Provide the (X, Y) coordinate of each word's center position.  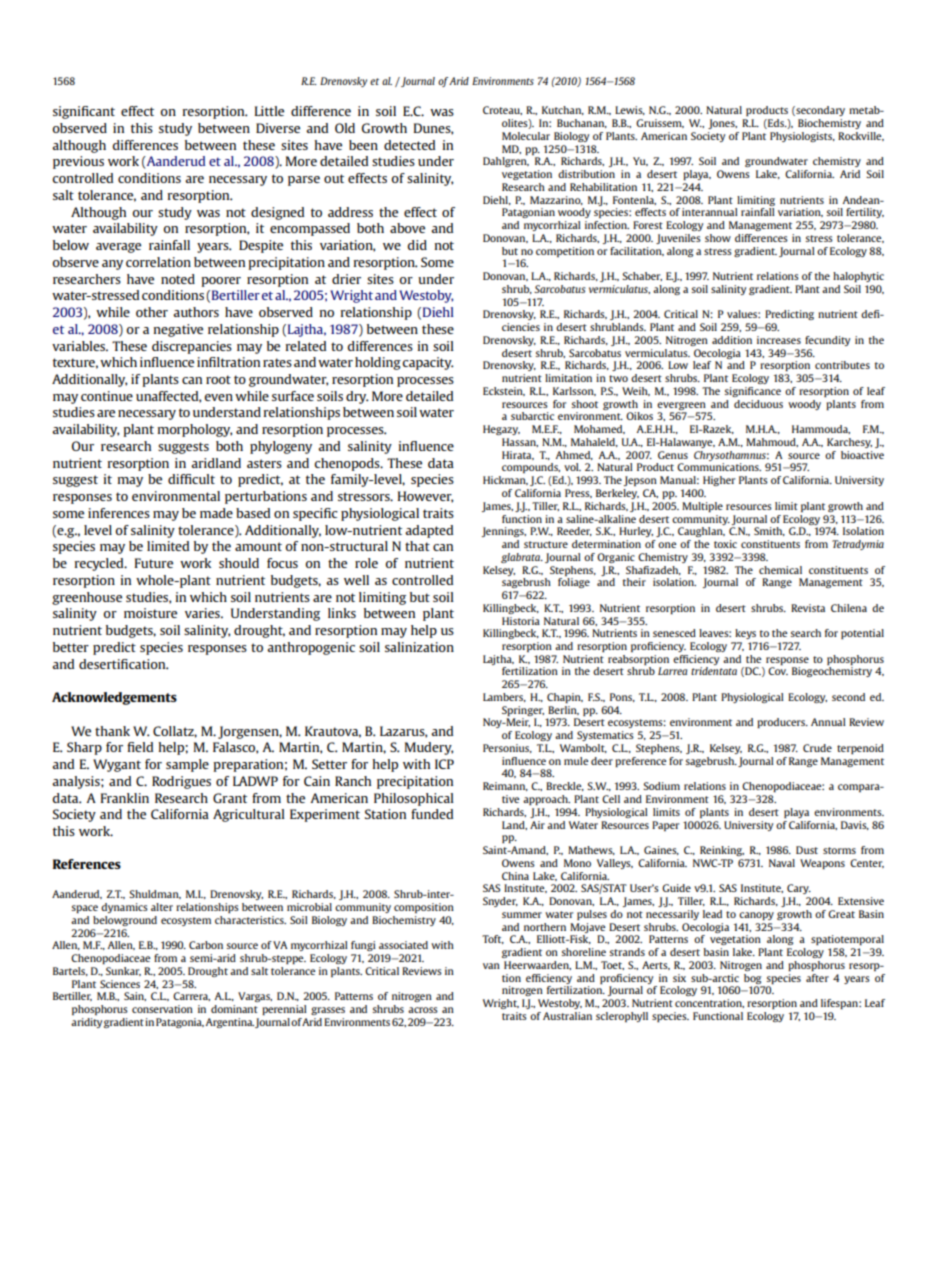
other (152, 312)
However (425, 497)
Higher (719, 481)
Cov (778, 671)
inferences (119, 513)
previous (78, 162)
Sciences (120, 984)
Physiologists (802, 137)
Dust (807, 850)
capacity (427, 363)
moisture (150, 613)
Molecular (526, 136)
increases (779, 340)
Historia (521, 621)
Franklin (125, 798)
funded (432, 814)
